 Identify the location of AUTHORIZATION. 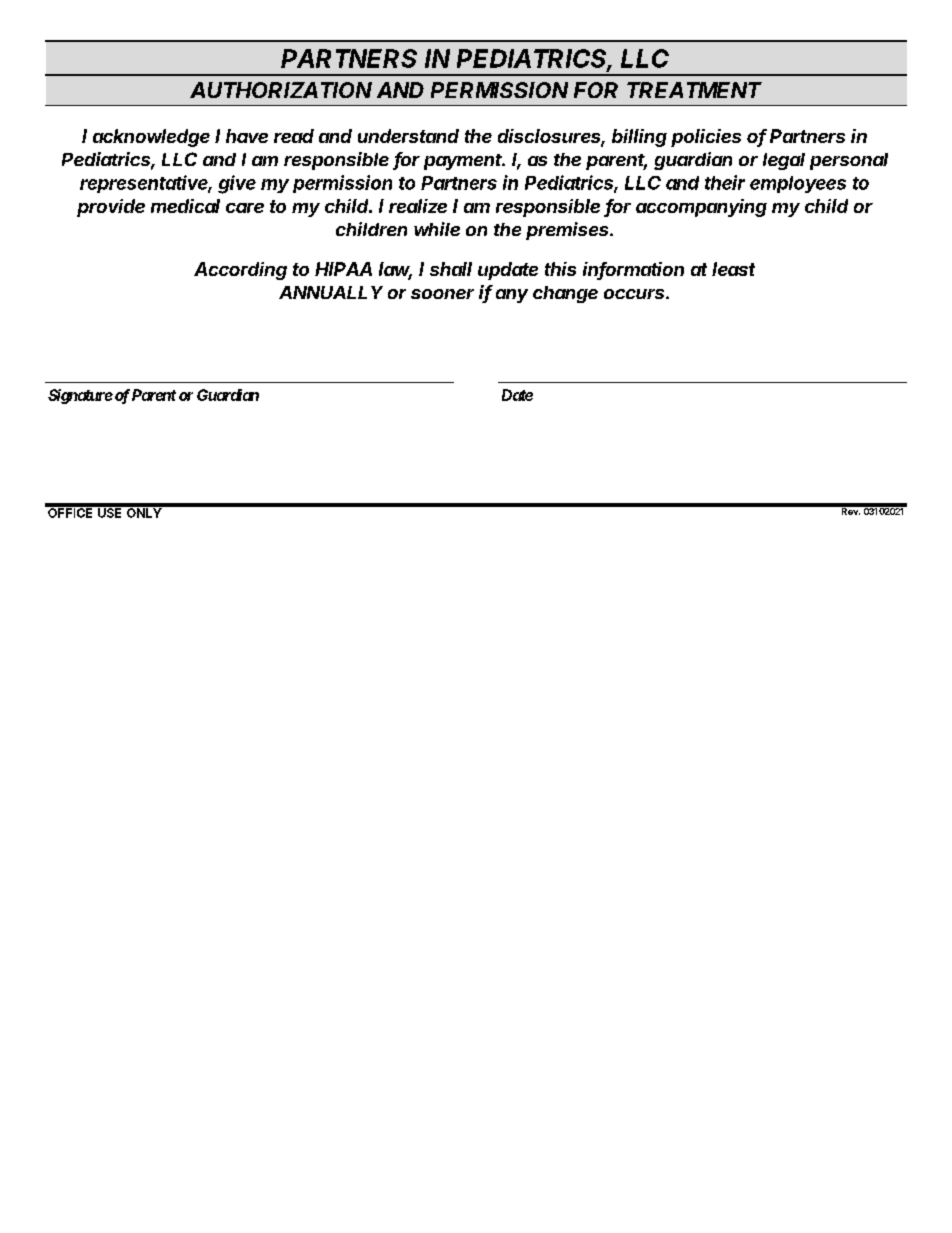
(281, 90).
